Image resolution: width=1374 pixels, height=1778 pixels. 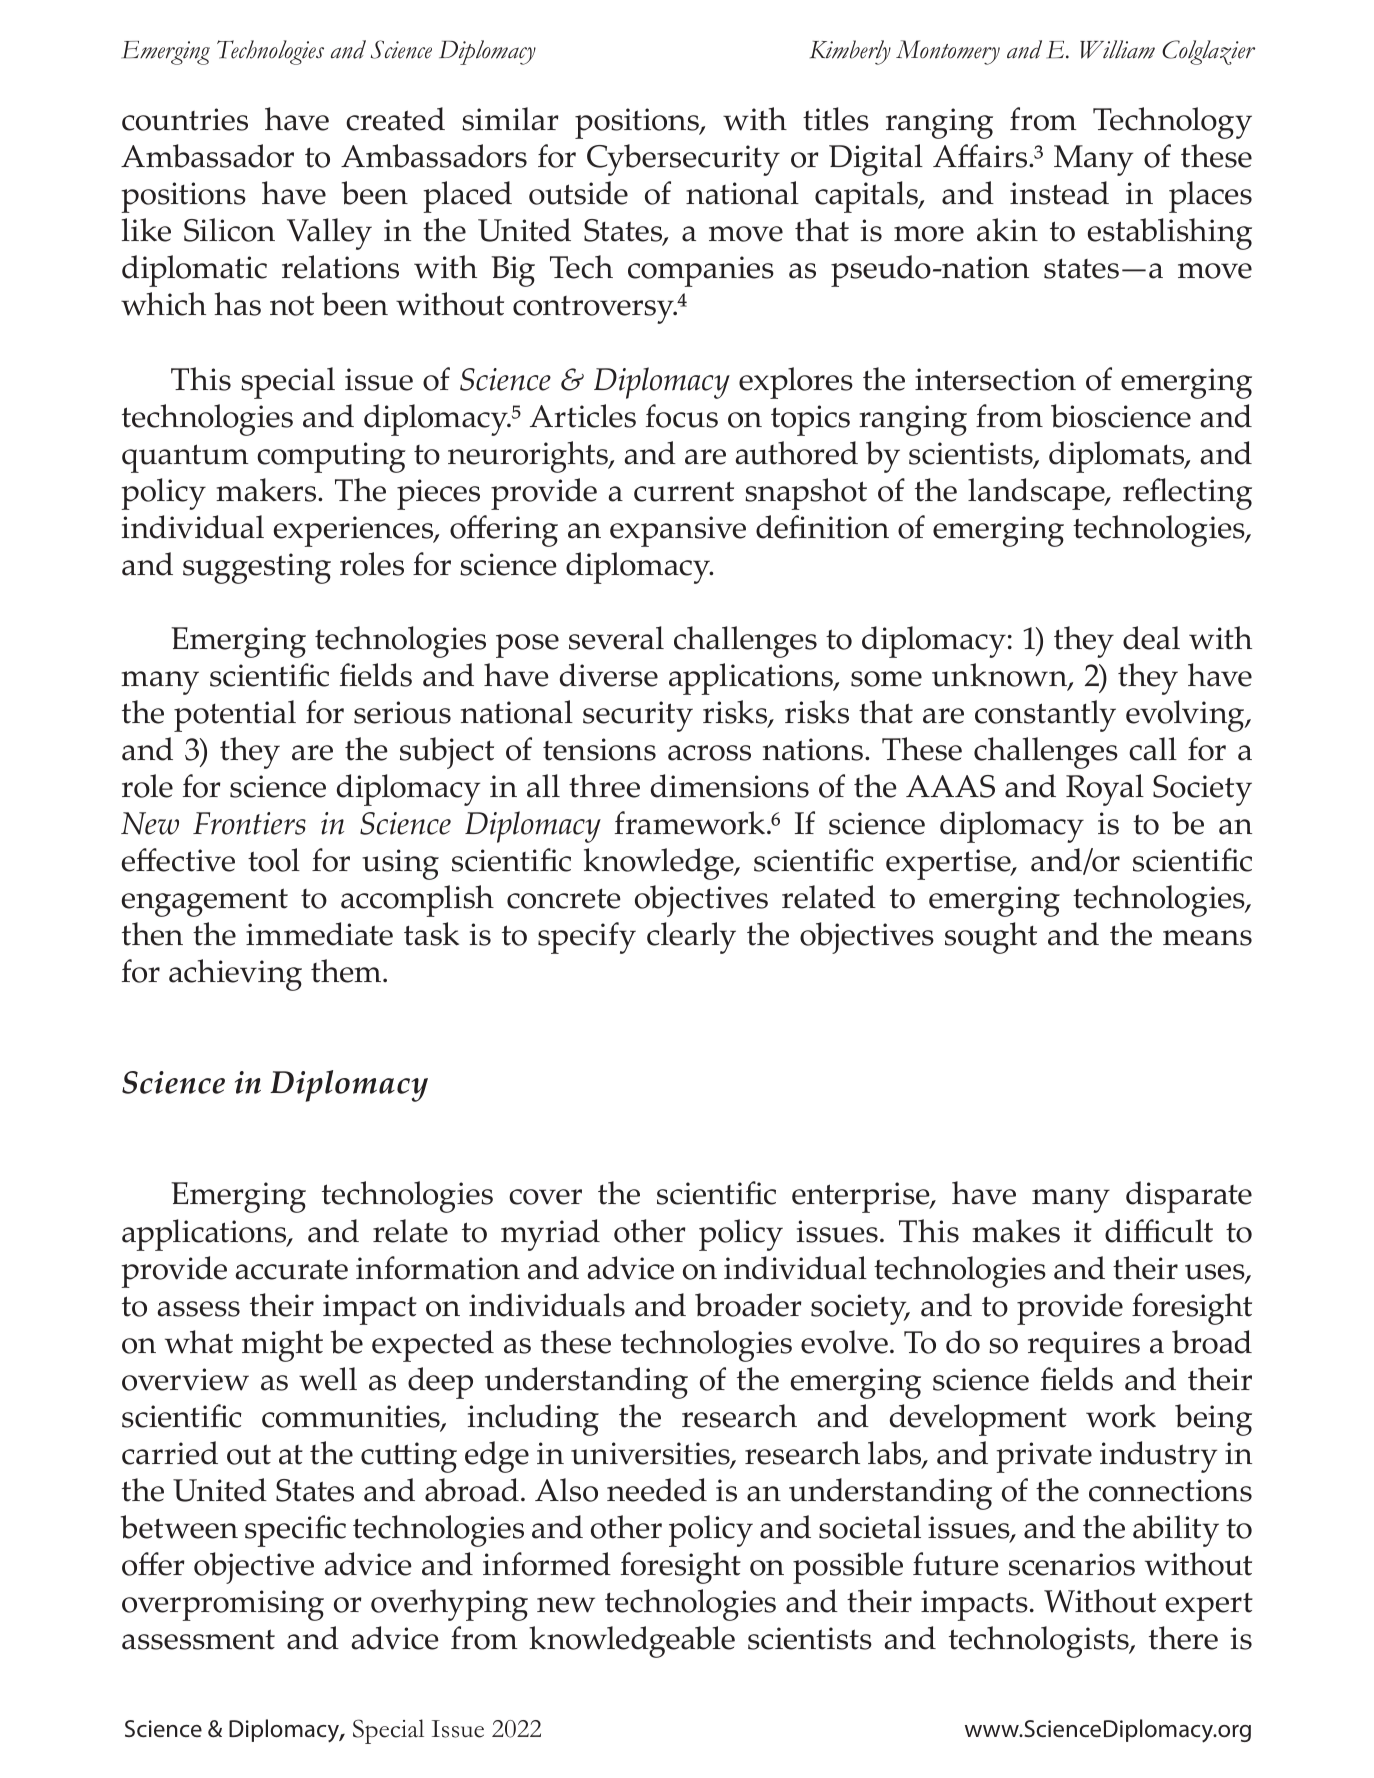 What do you see at coordinates (1117, 49) in the screenshot?
I see `William` at bounding box center [1117, 49].
